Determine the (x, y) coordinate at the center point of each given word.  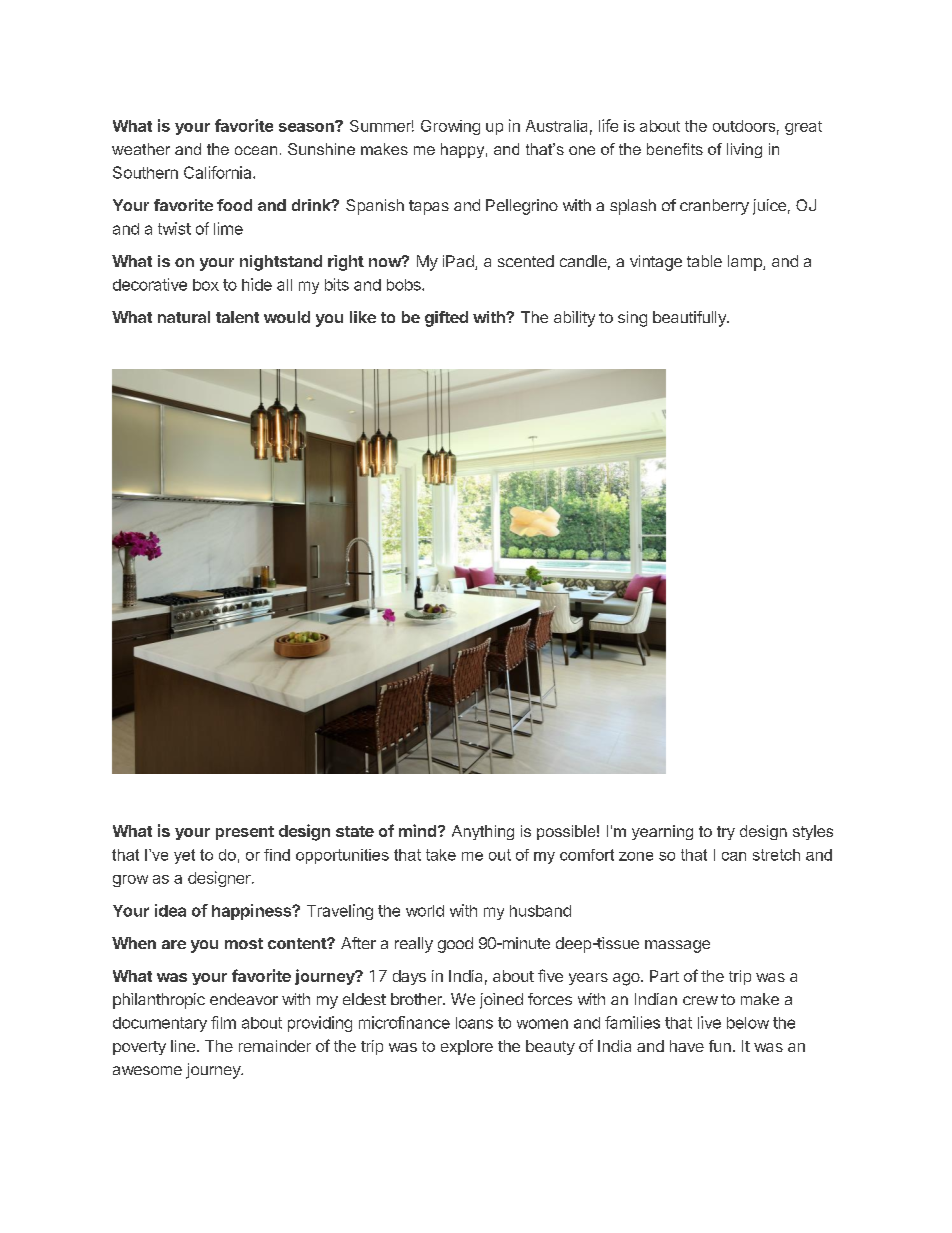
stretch (776, 855)
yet (184, 856)
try (726, 833)
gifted (446, 319)
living (744, 150)
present (245, 833)
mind (419, 830)
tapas (429, 207)
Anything (483, 832)
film (223, 1022)
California (219, 172)
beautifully (690, 319)
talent (237, 317)
